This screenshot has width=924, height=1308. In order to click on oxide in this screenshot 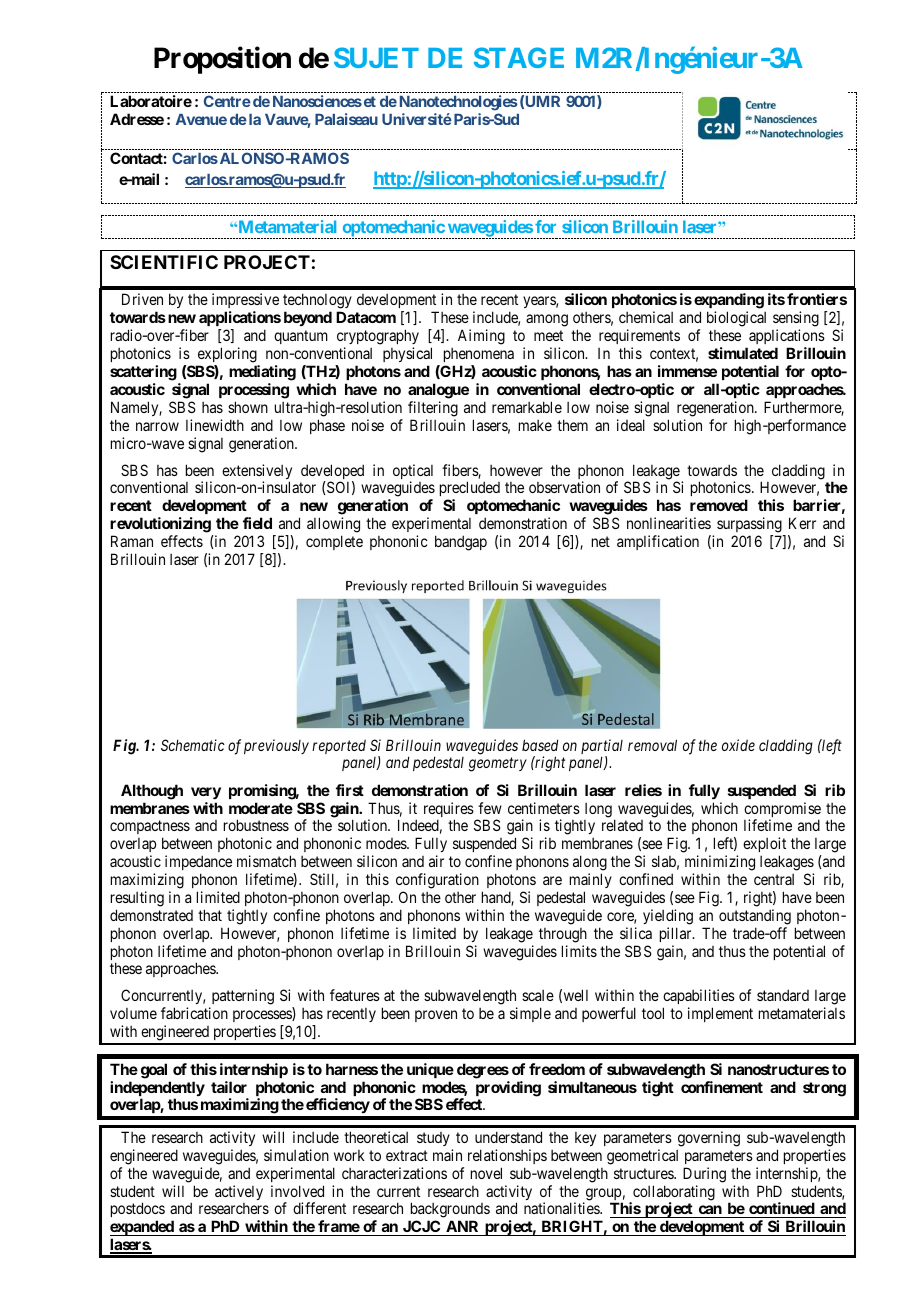, I will do `click(738, 745)`.
